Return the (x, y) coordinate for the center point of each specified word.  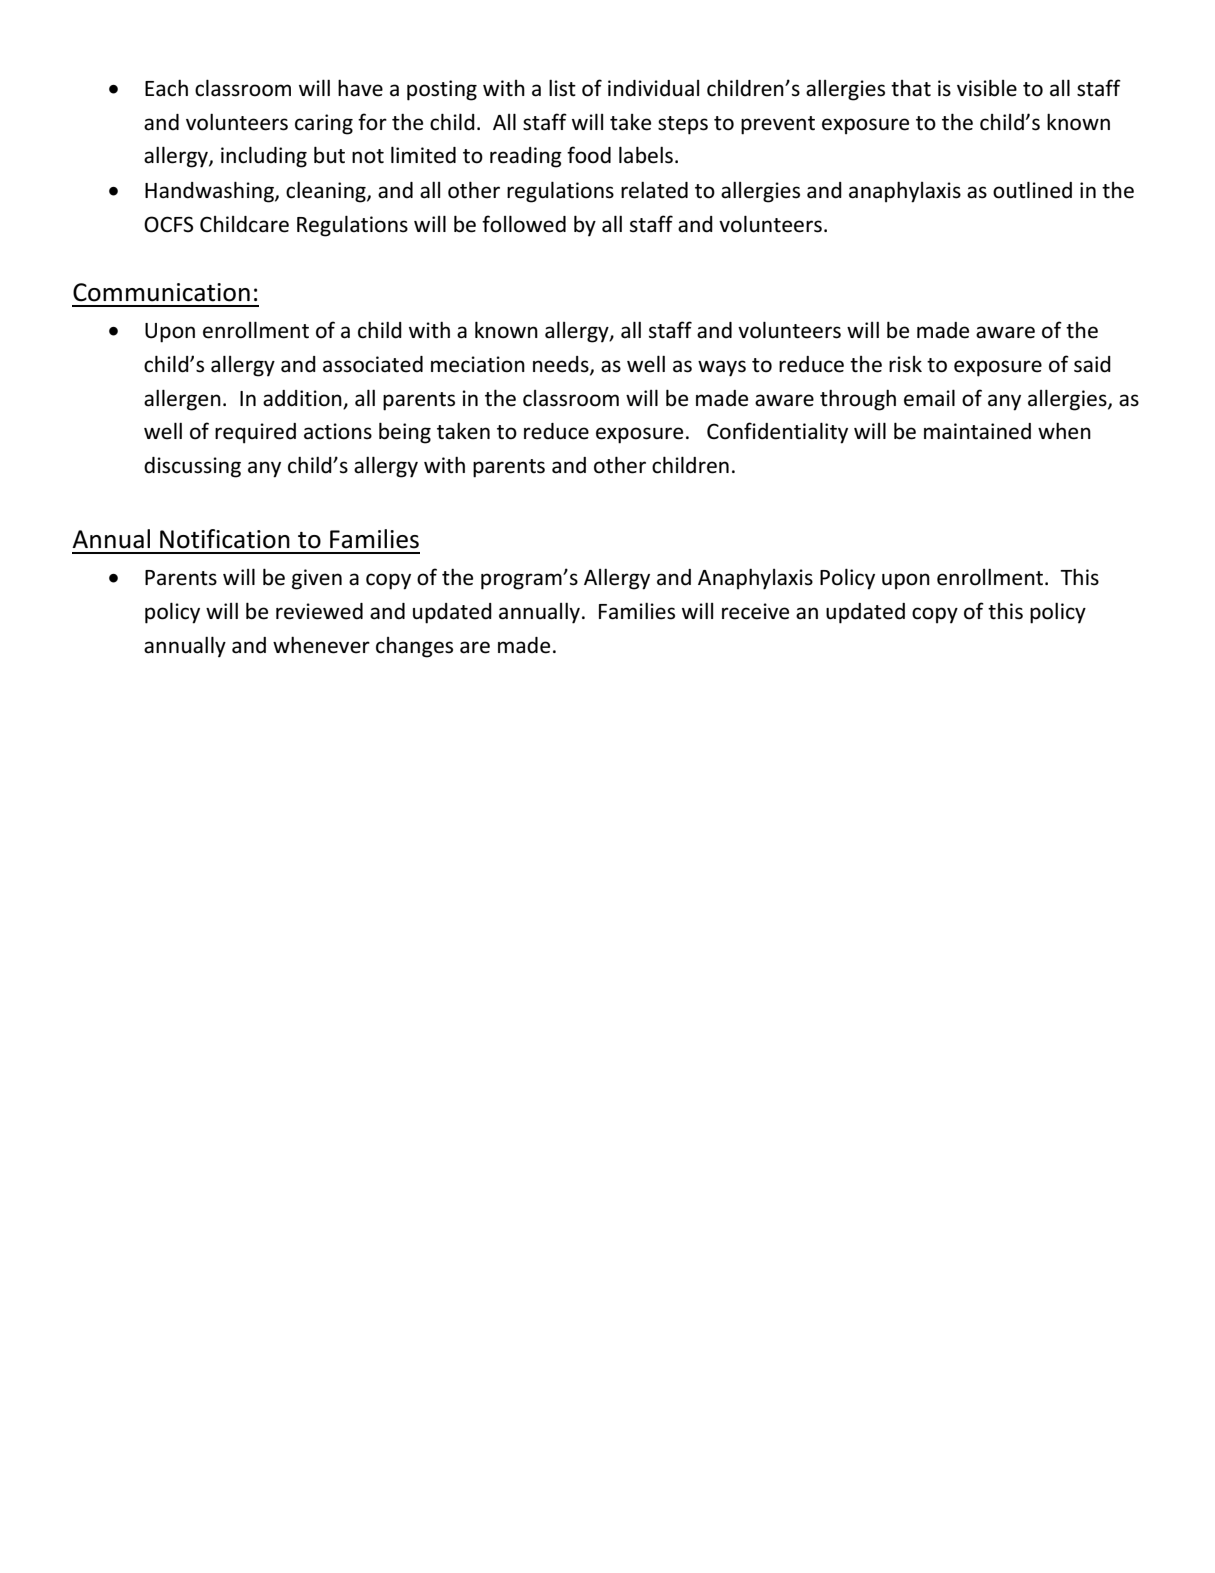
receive (755, 611)
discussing (192, 467)
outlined (1032, 190)
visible (987, 88)
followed (524, 224)
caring (324, 124)
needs (562, 365)
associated (373, 364)
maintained (977, 431)
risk (905, 364)
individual (653, 88)
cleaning (327, 192)
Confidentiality (777, 433)
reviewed (319, 611)
